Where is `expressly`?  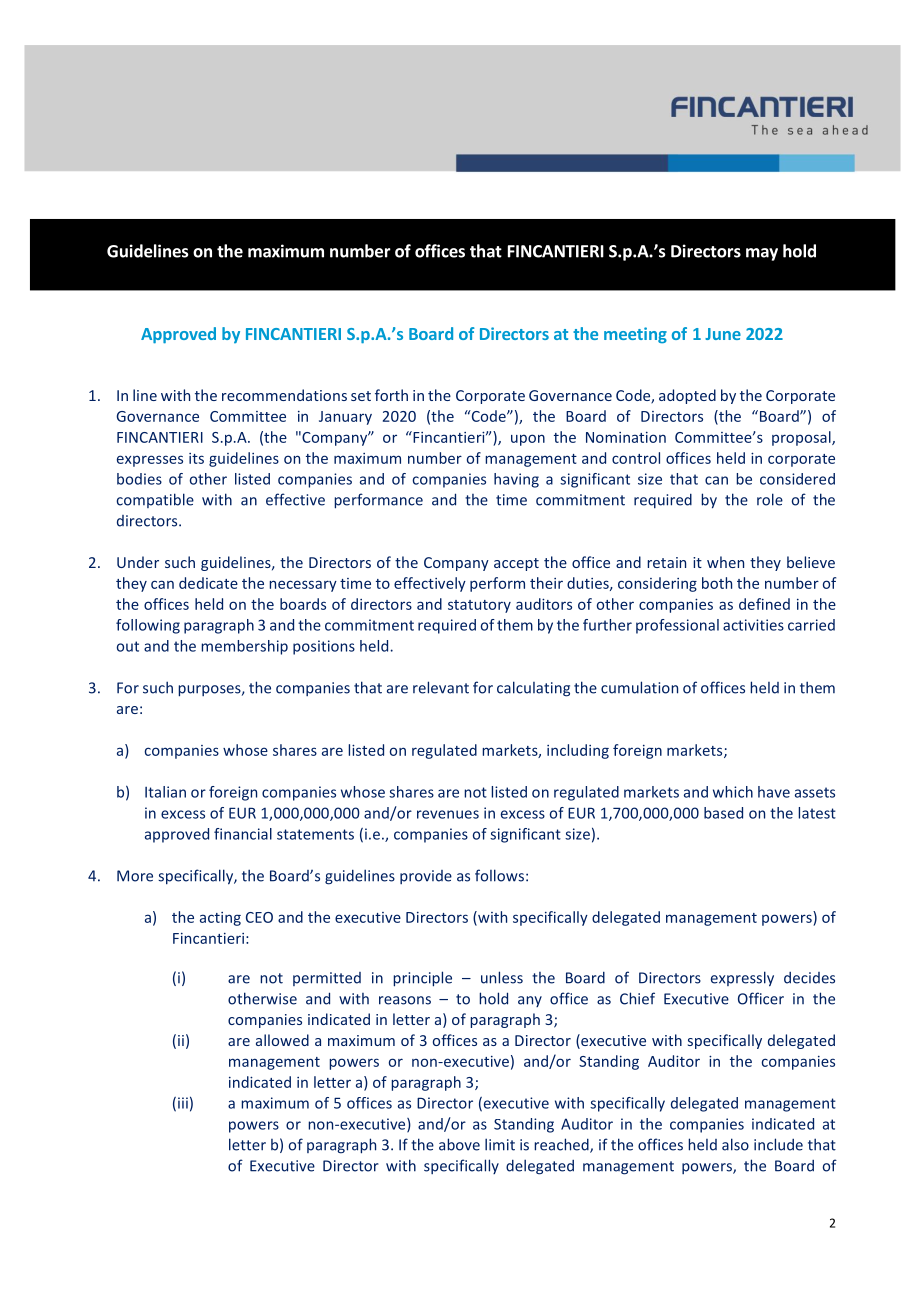 expressly is located at coordinates (742, 979).
